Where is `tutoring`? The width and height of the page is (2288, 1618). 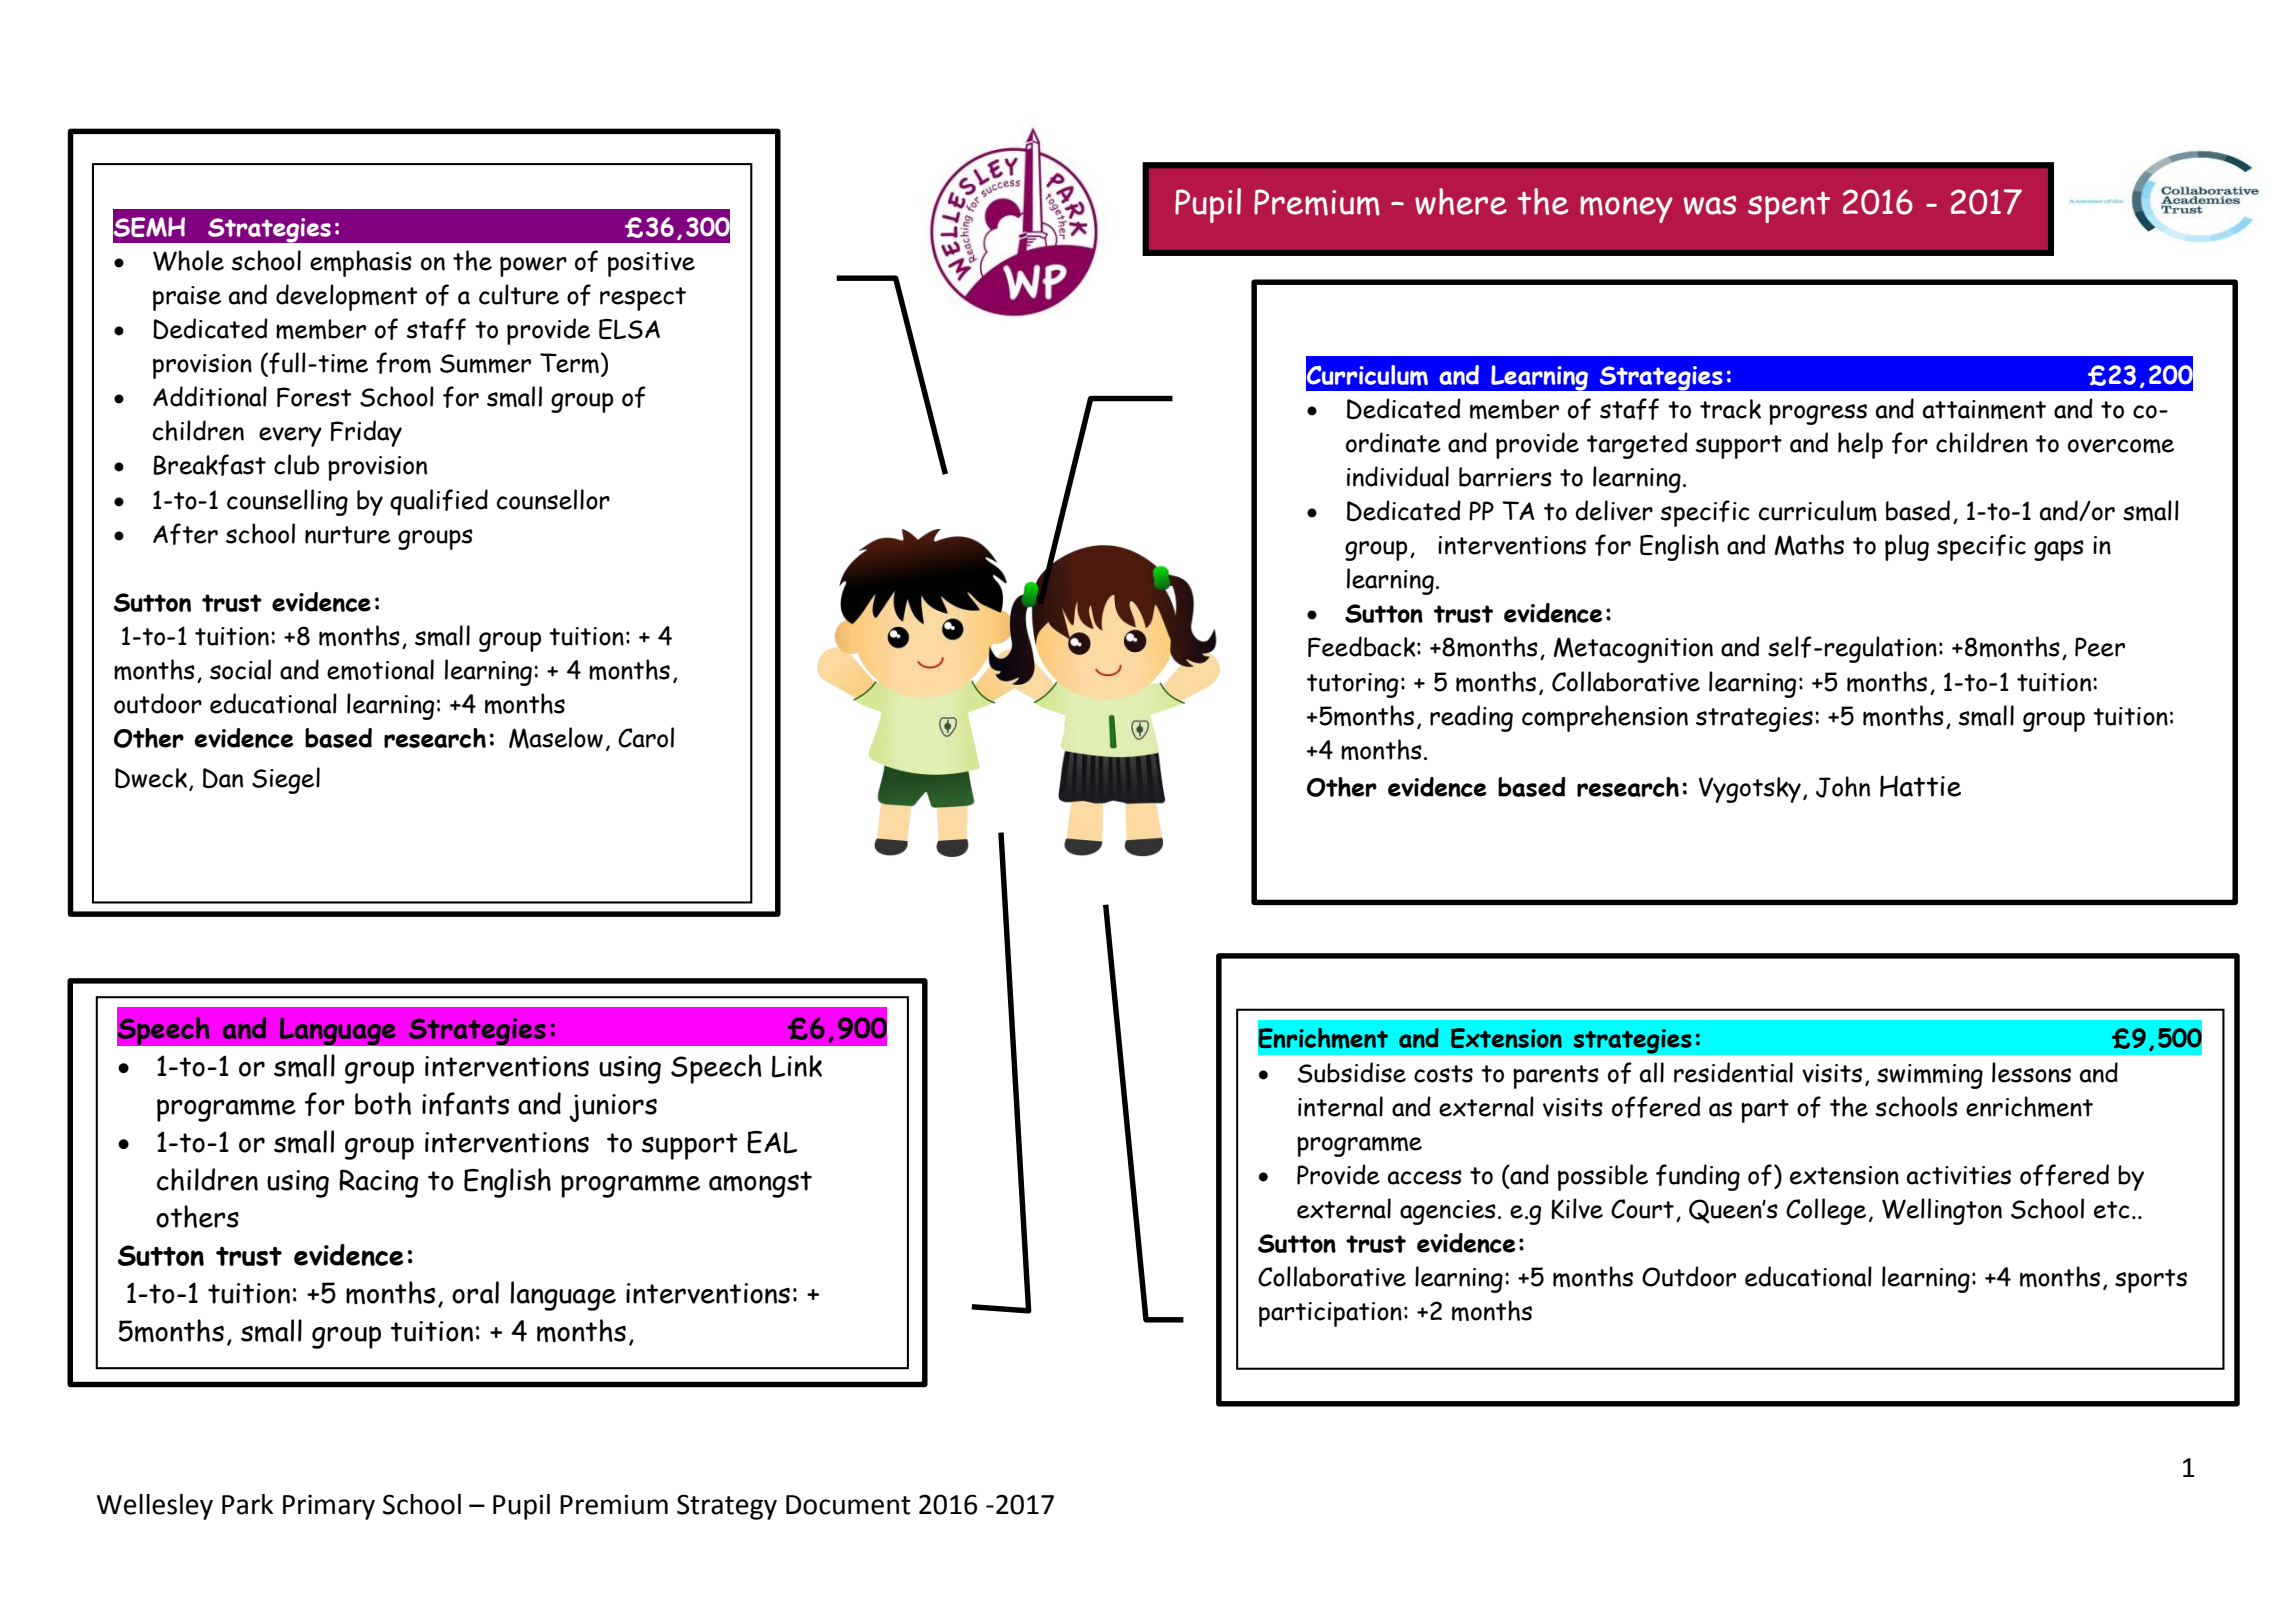 tutoring is located at coordinates (1352, 685).
